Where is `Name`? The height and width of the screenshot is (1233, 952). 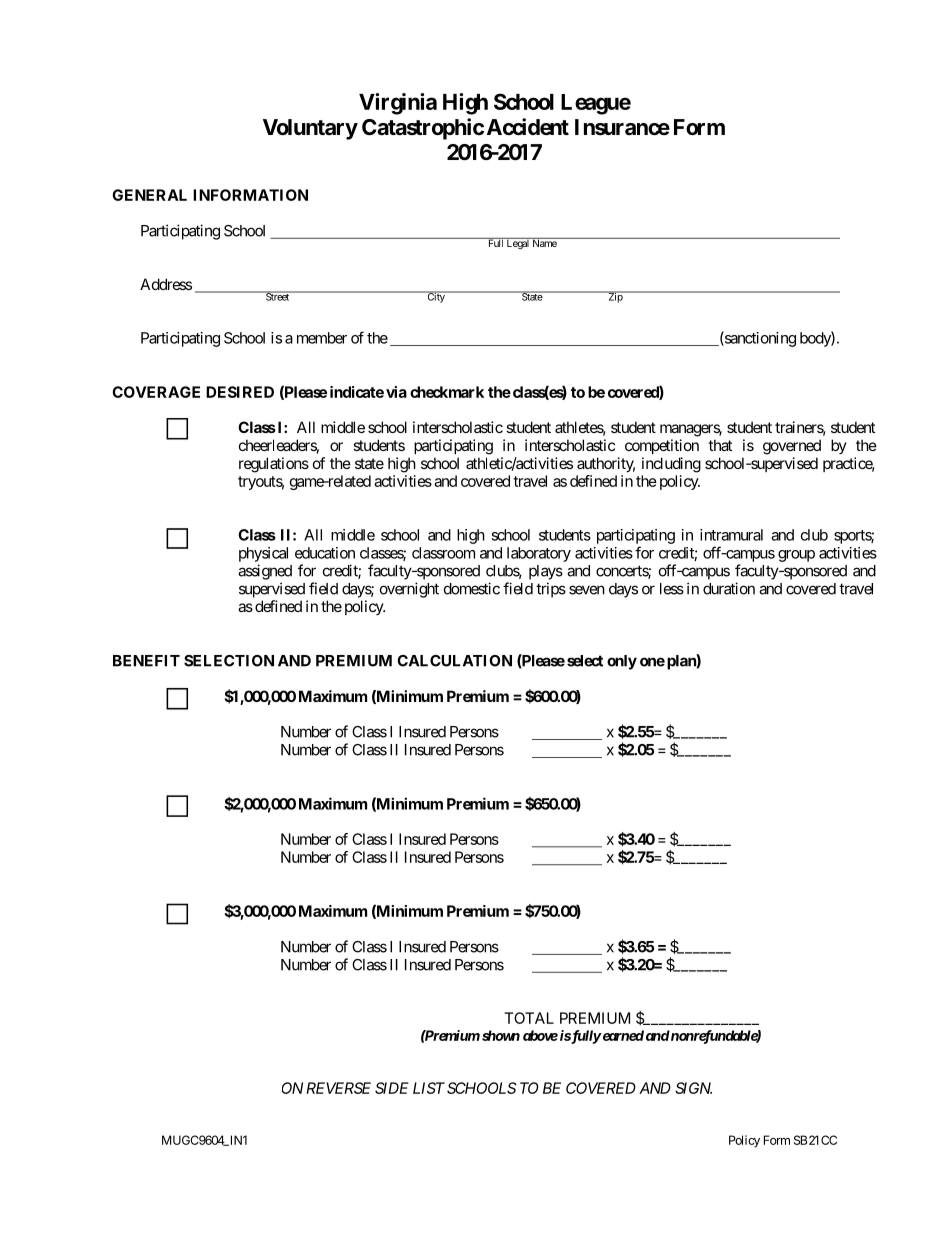 Name is located at coordinates (544, 242).
